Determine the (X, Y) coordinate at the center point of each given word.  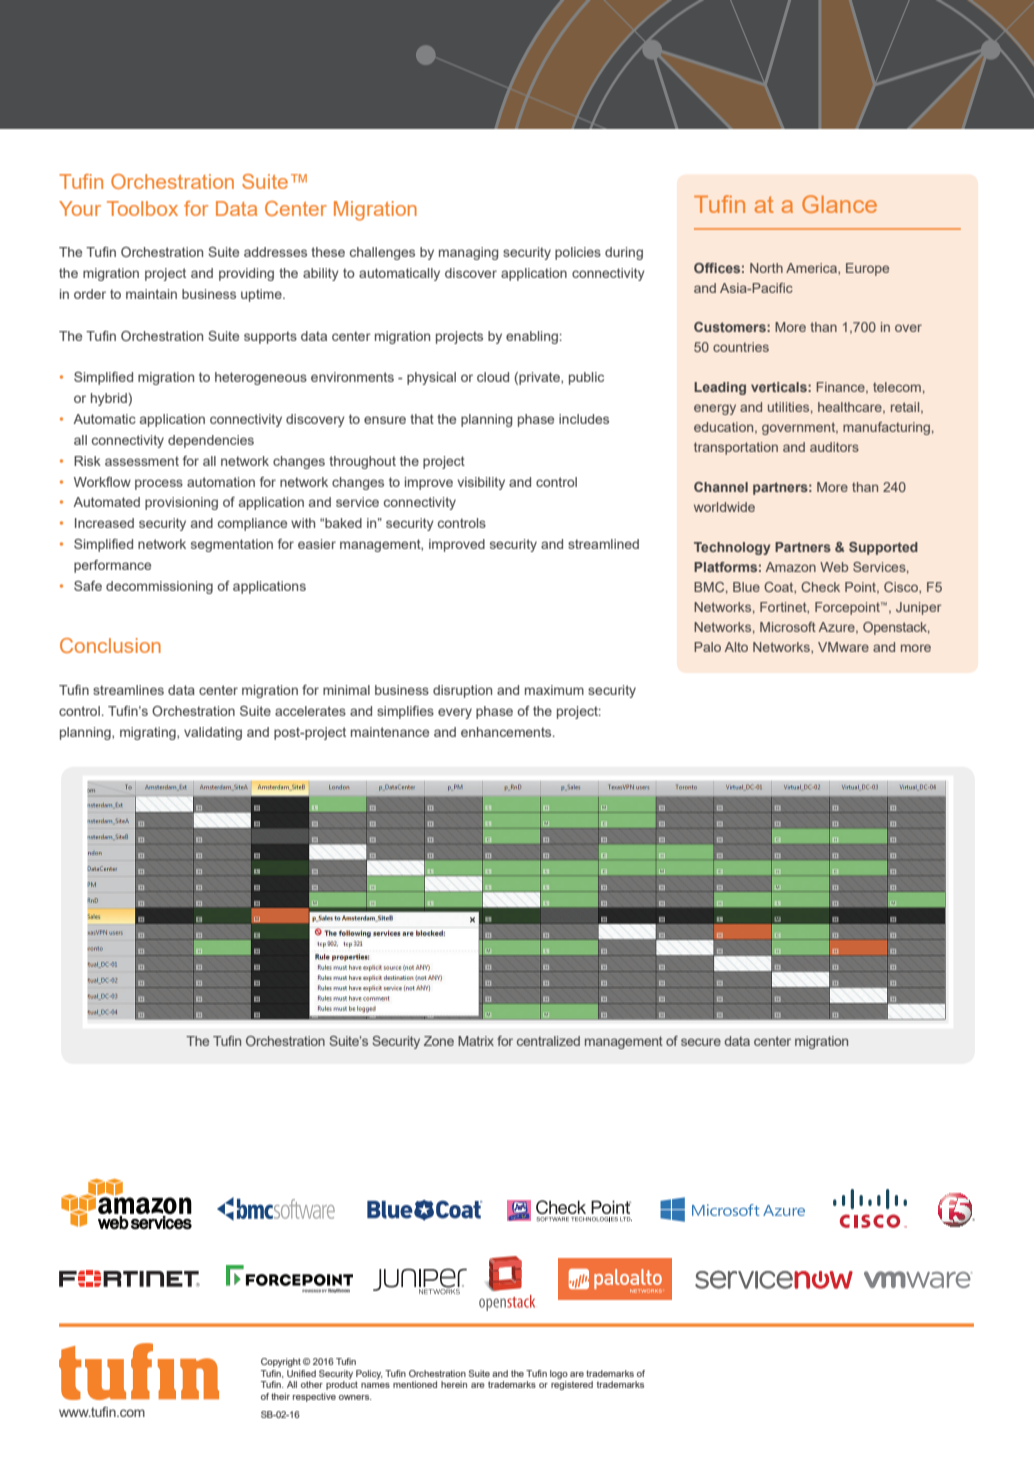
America (812, 269)
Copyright (281, 1362)
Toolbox (142, 208)
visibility (481, 483)
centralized (548, 1041)
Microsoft (788, 627)
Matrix (476, 1041)
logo (559, 1374)
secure (701, 1042)
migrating (149, 733)
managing (468, 253)
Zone (439, 1041)
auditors (834, 447)
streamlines (128, 690)
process (159, 484)
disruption (462, 691)
